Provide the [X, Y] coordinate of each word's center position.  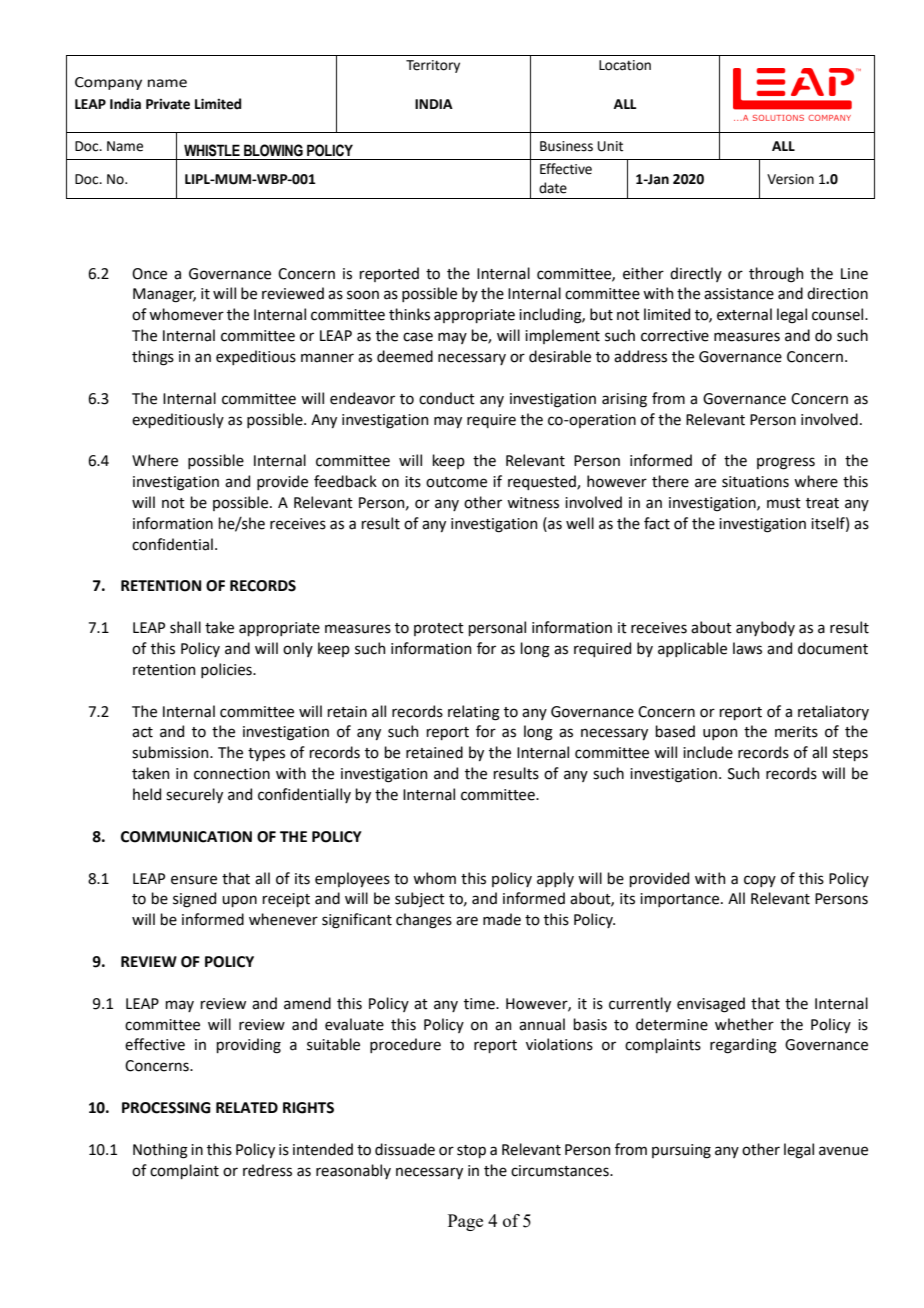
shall [185, 627]
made [502, 919]
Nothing [160, 1151]
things [153, 358]
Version [790, 179]
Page [465, 1222]
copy [760, 881]
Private [168, 104]
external [744, 314]
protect [439, 629]
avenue [843, 1151]
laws [747, 648]
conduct [447, 398]
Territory [433, 66]
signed [194, 900]
